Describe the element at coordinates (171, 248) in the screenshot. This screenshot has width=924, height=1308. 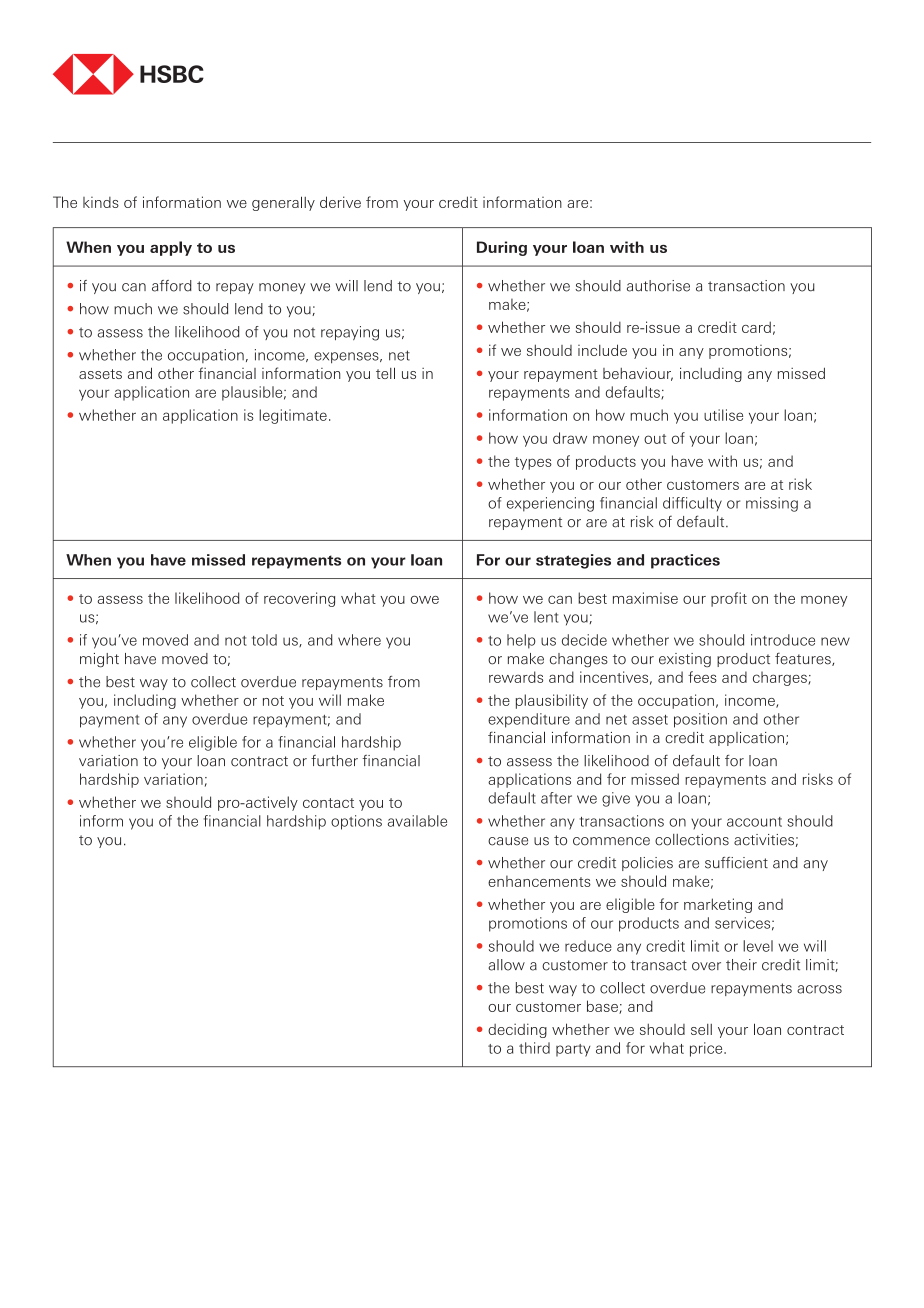
I see `apply` at that location.
